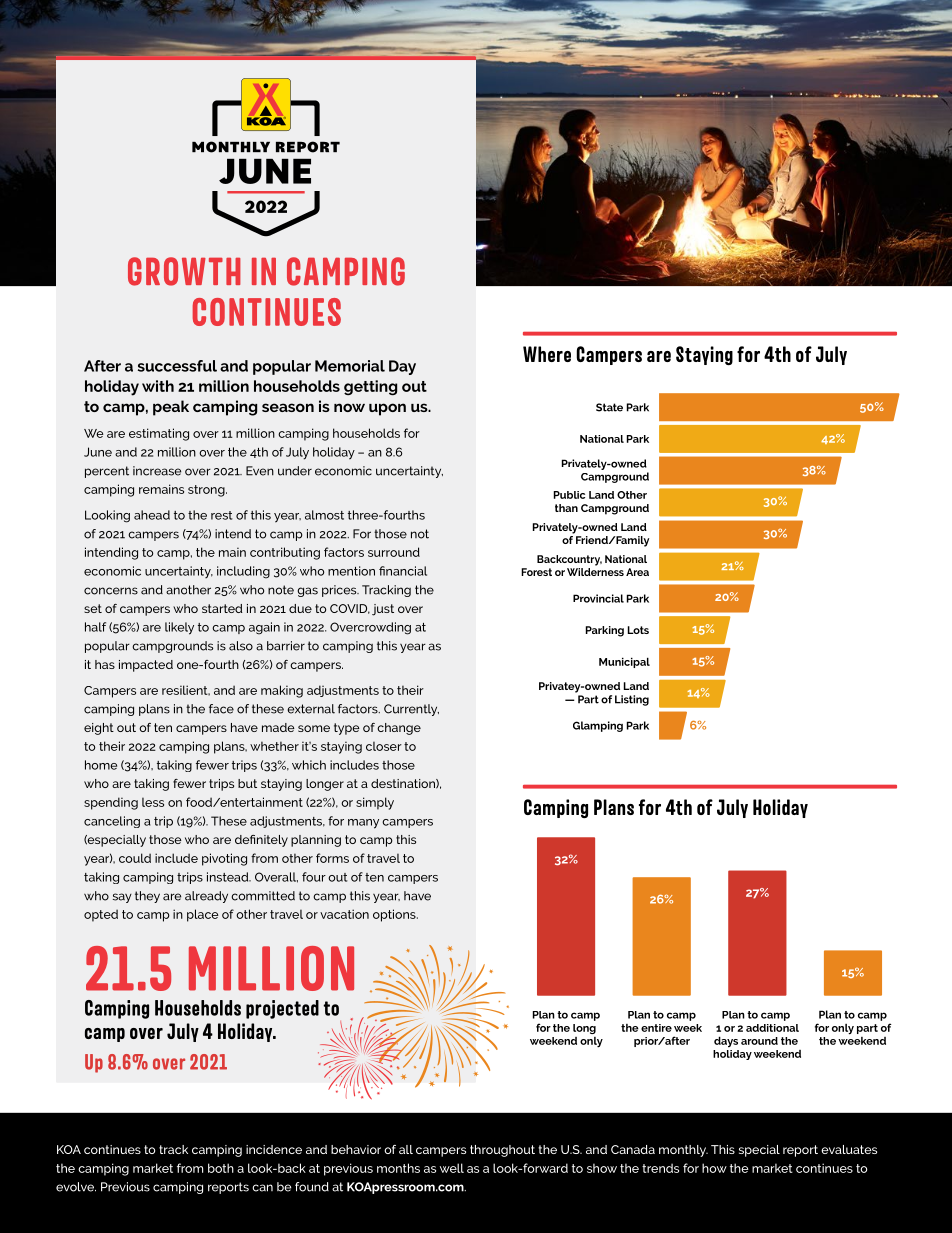  What do you see at coordinates (547, 354) in the screenshot?
I see `Where` at bounding box center [547, 354].
